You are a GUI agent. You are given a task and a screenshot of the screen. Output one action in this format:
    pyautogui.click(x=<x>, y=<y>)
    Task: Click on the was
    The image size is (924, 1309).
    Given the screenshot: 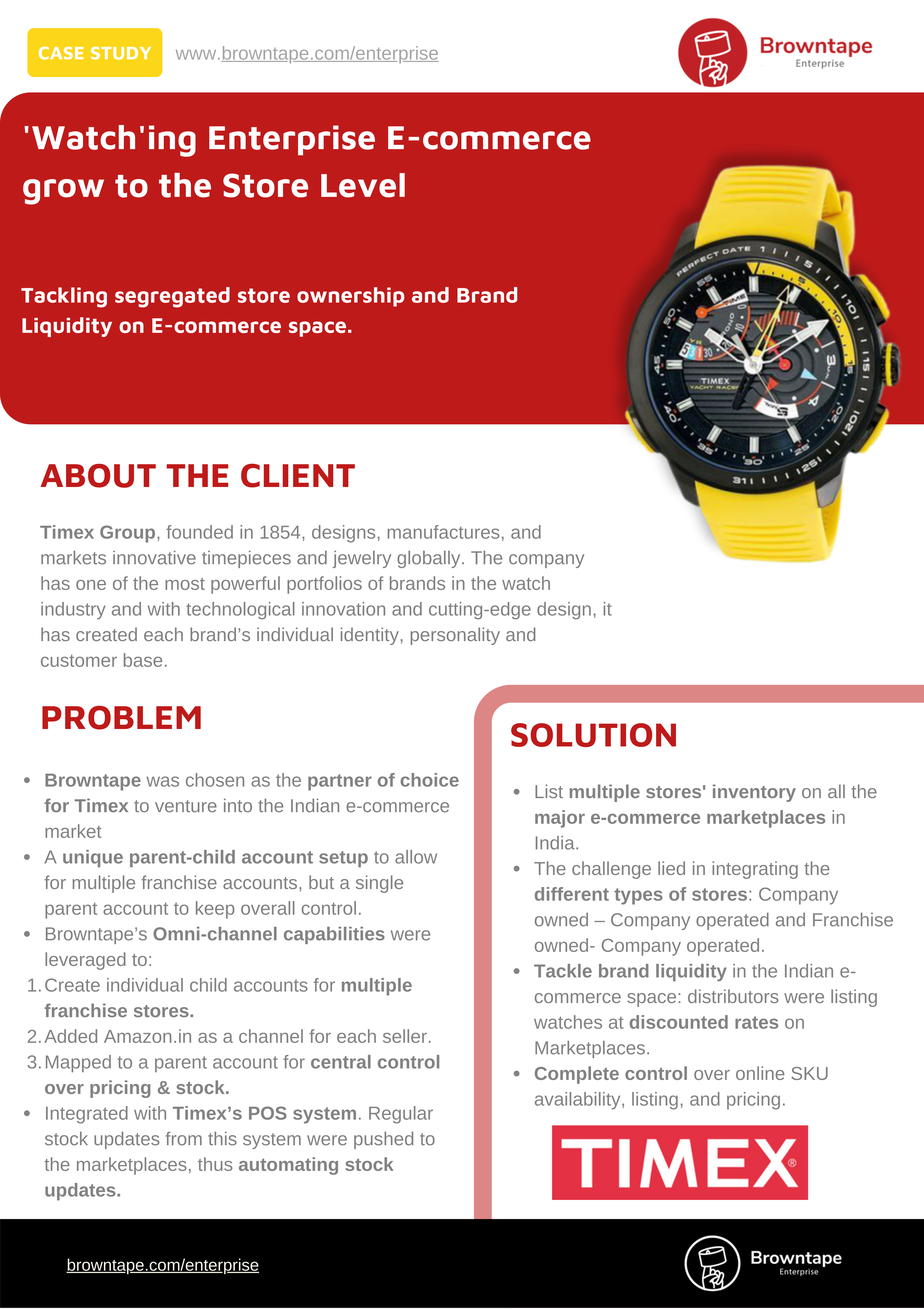 What is the action you would take?
    pyautogui.click(x=162, y=781)
